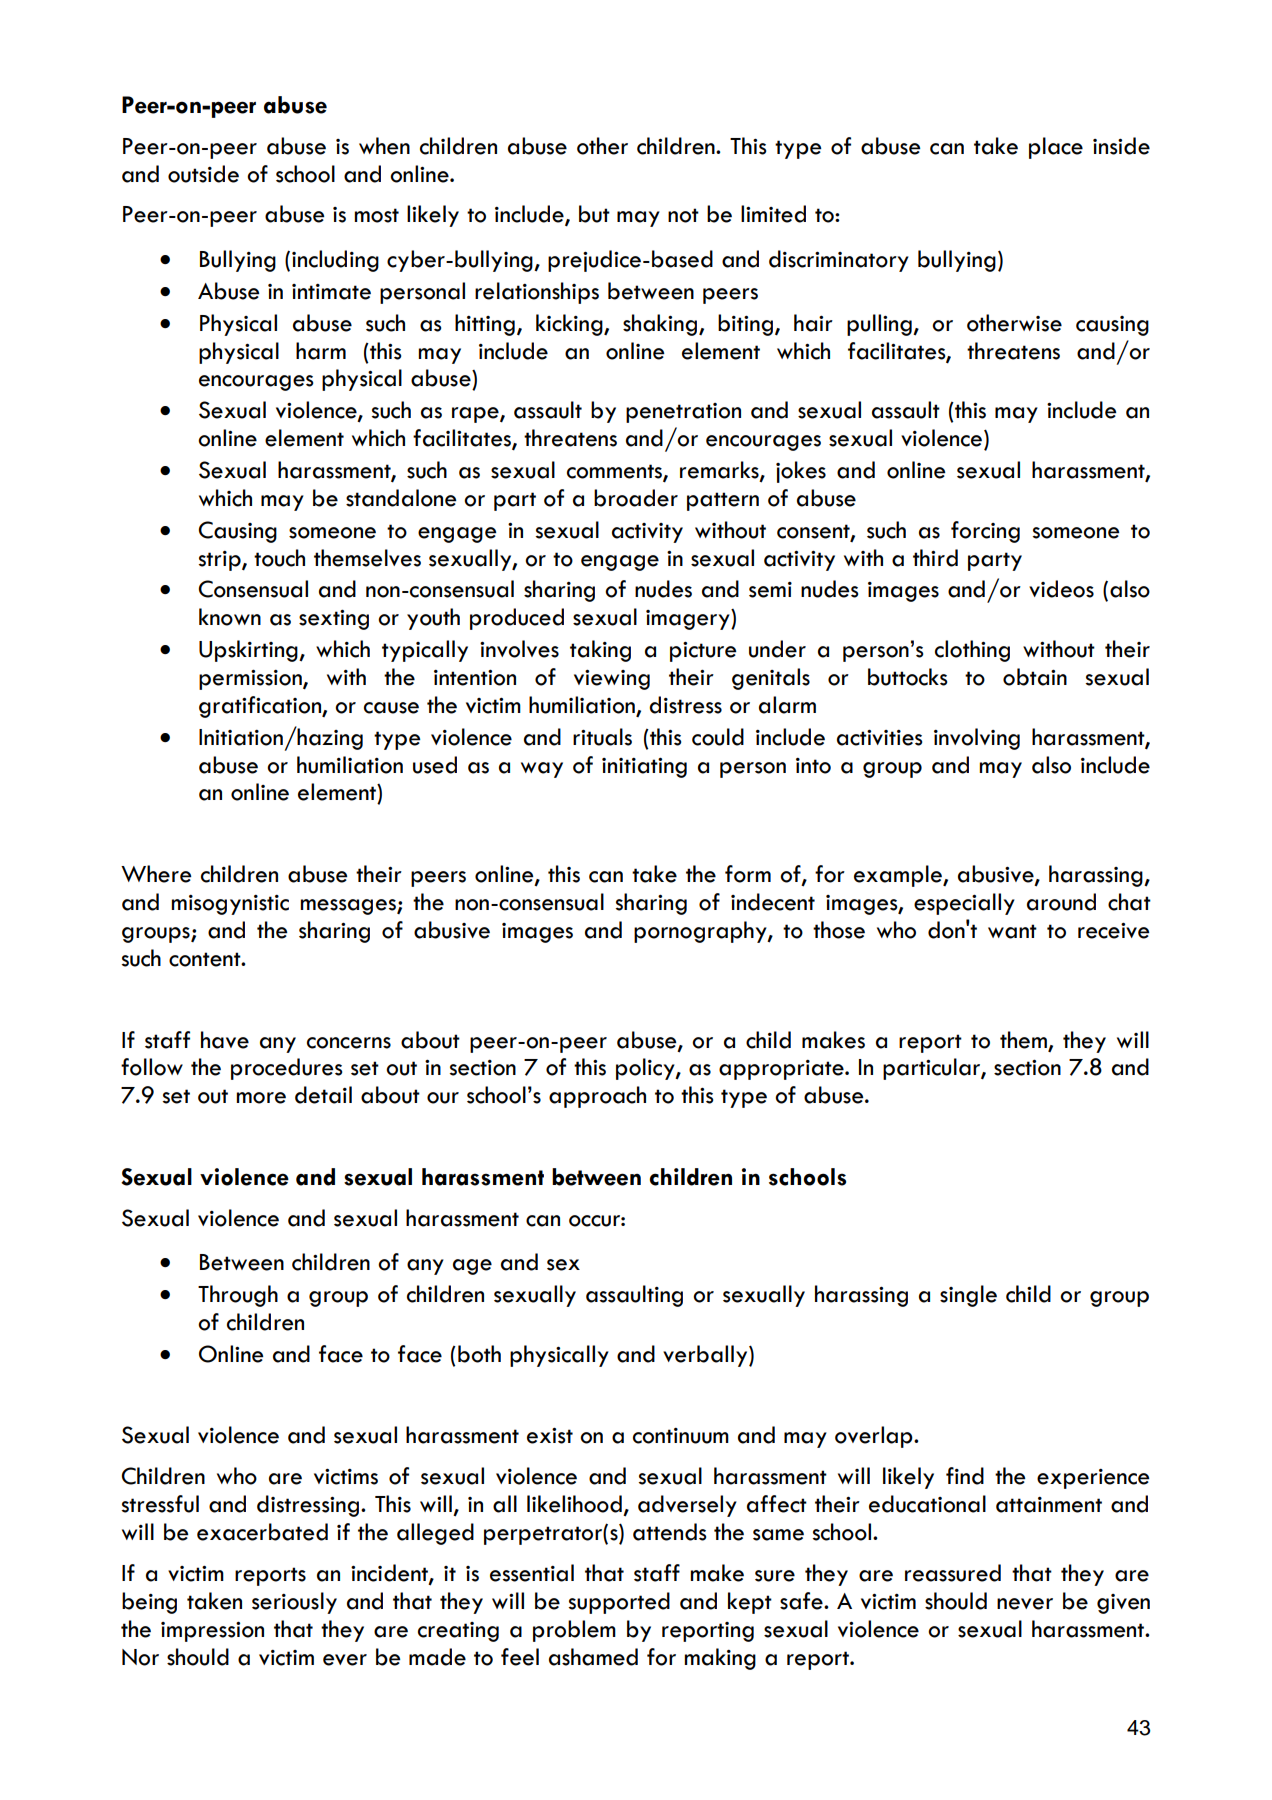  I want to click on viewing, so click(612, 680).
